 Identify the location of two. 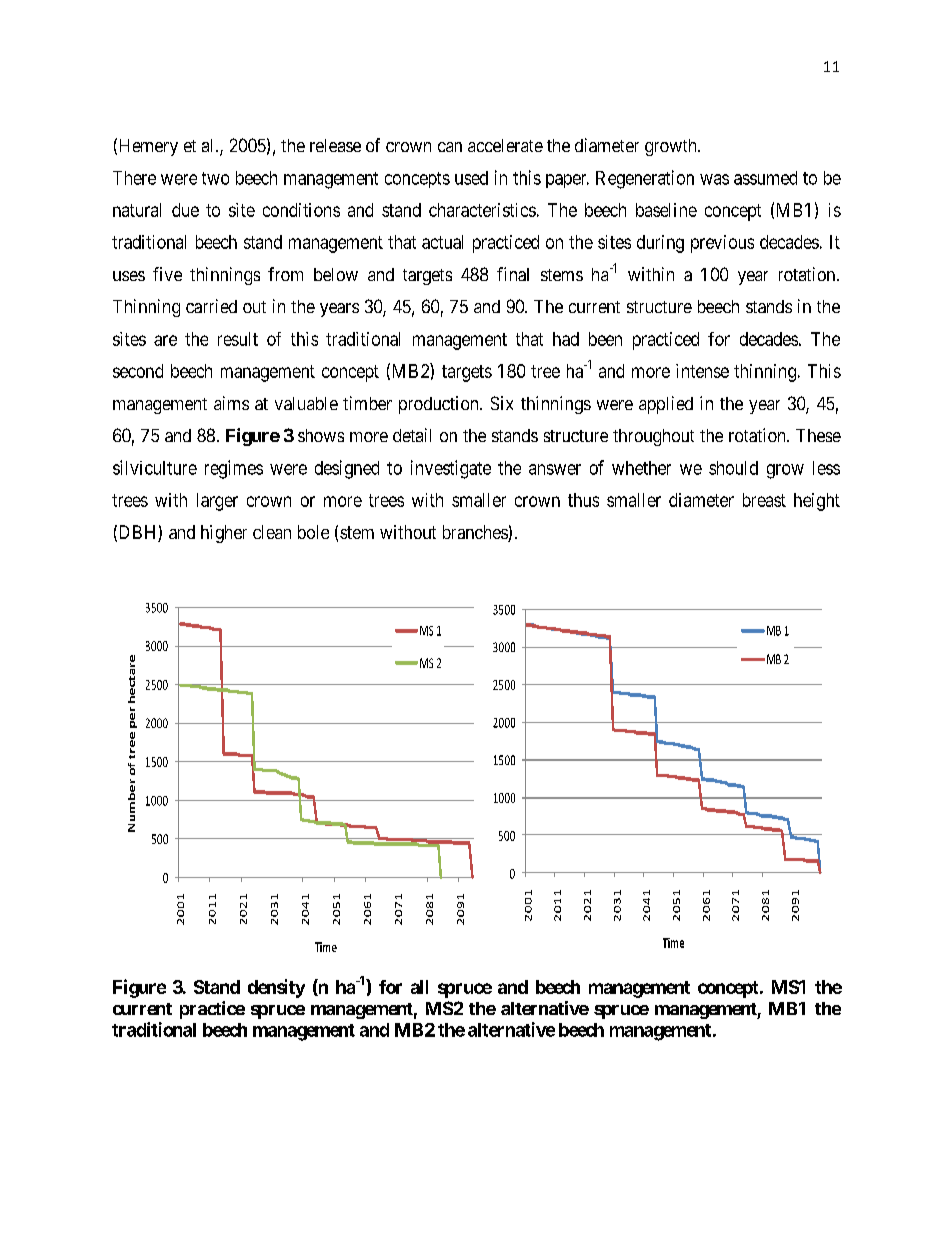
(215, 178).
